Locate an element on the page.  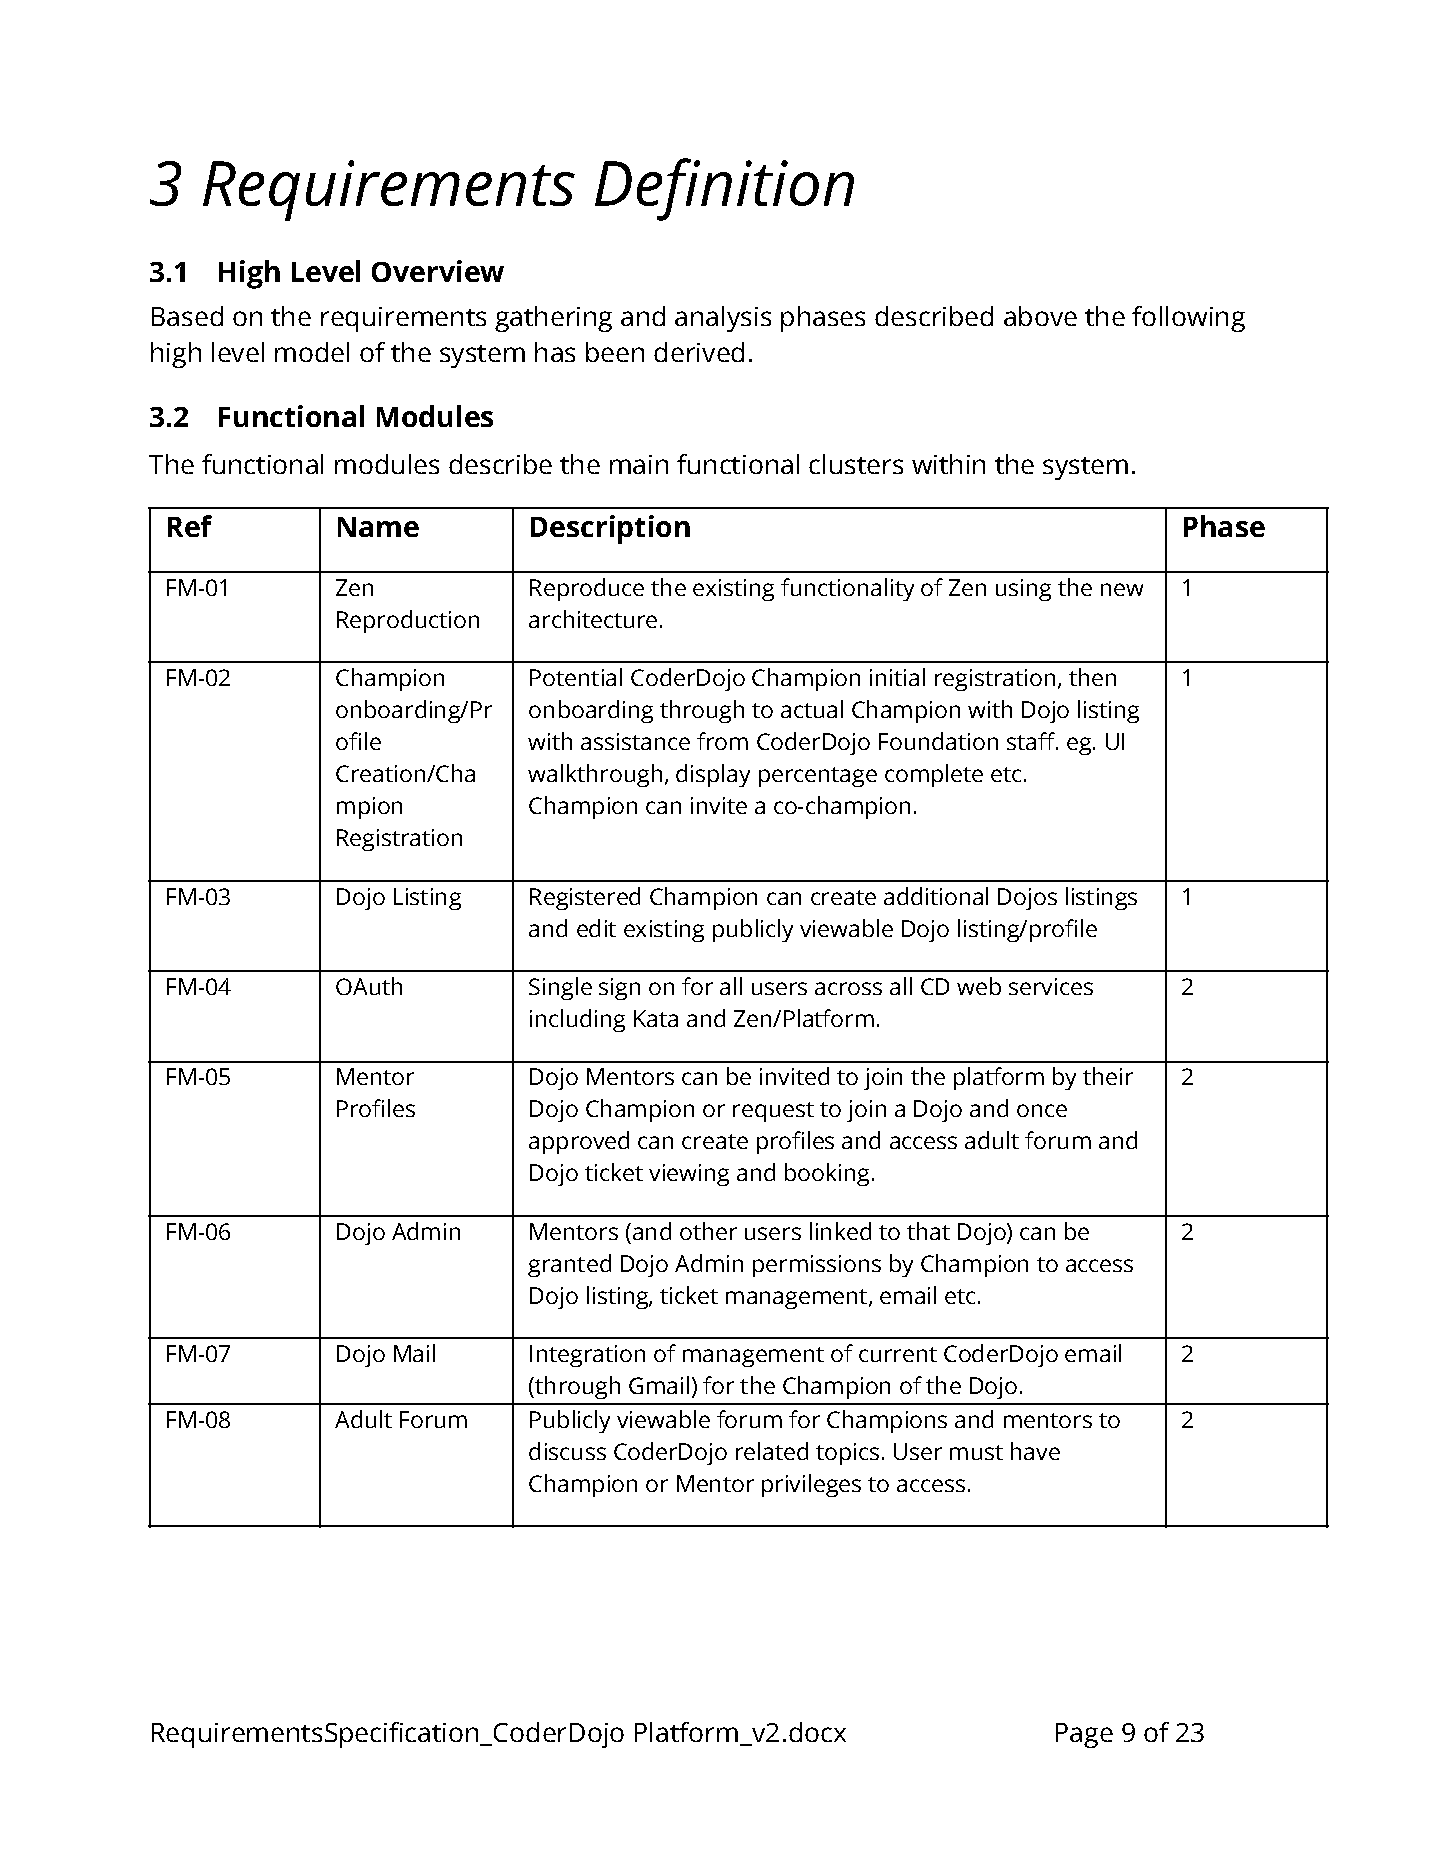
sign is located at coordinates (619, 989).
